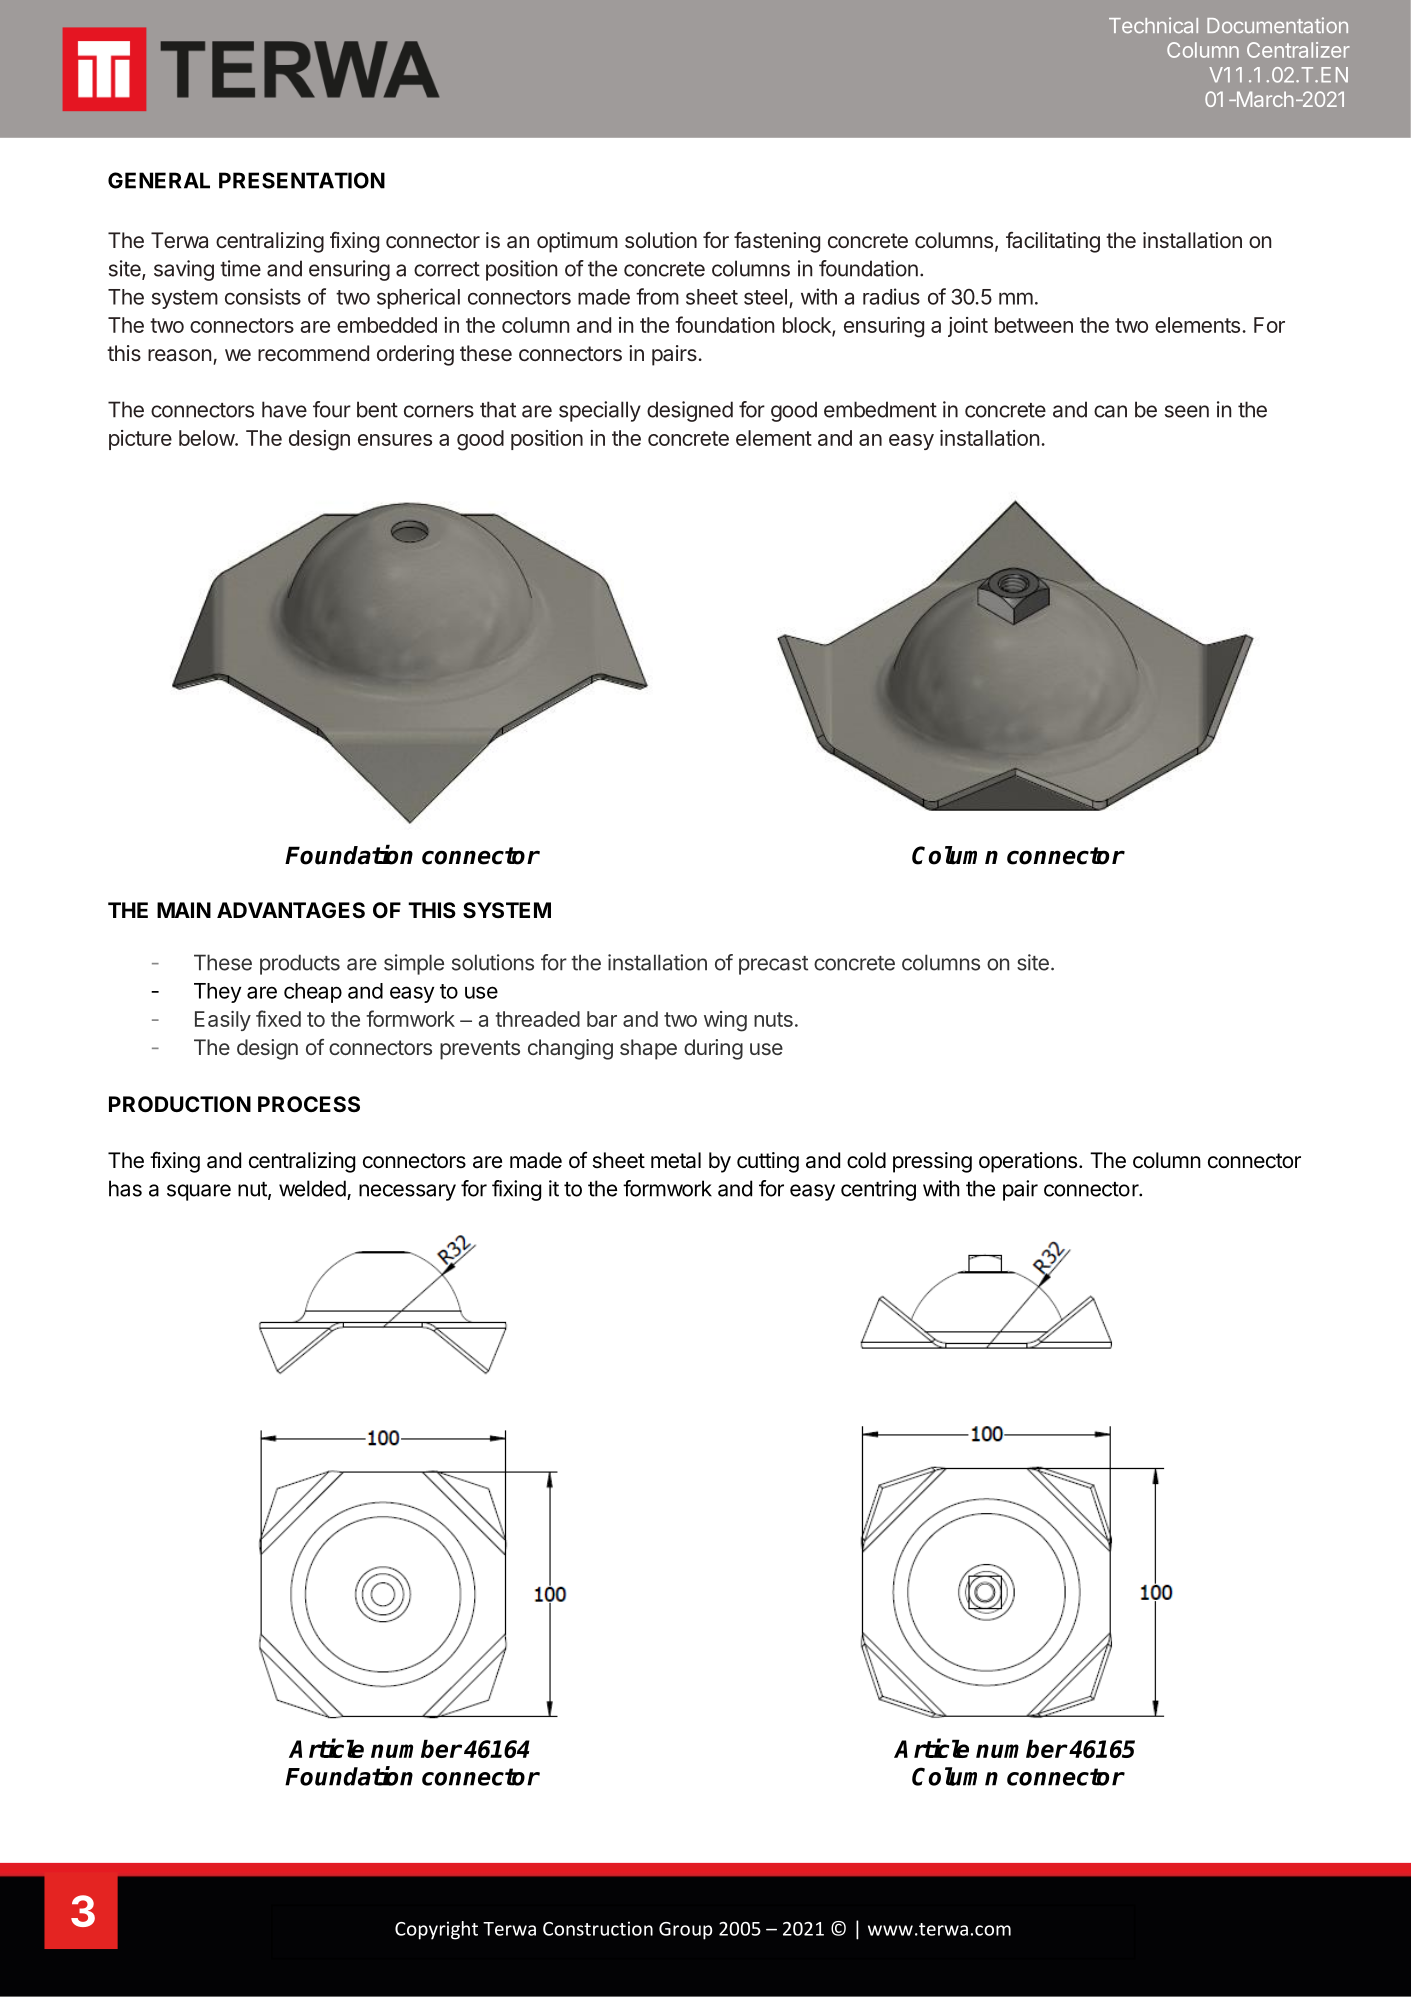 The height and width of the image is (1997, 1412). Describe the element at coordinates (302, 180) in the image. I see `PRESENTATION` at that location.
